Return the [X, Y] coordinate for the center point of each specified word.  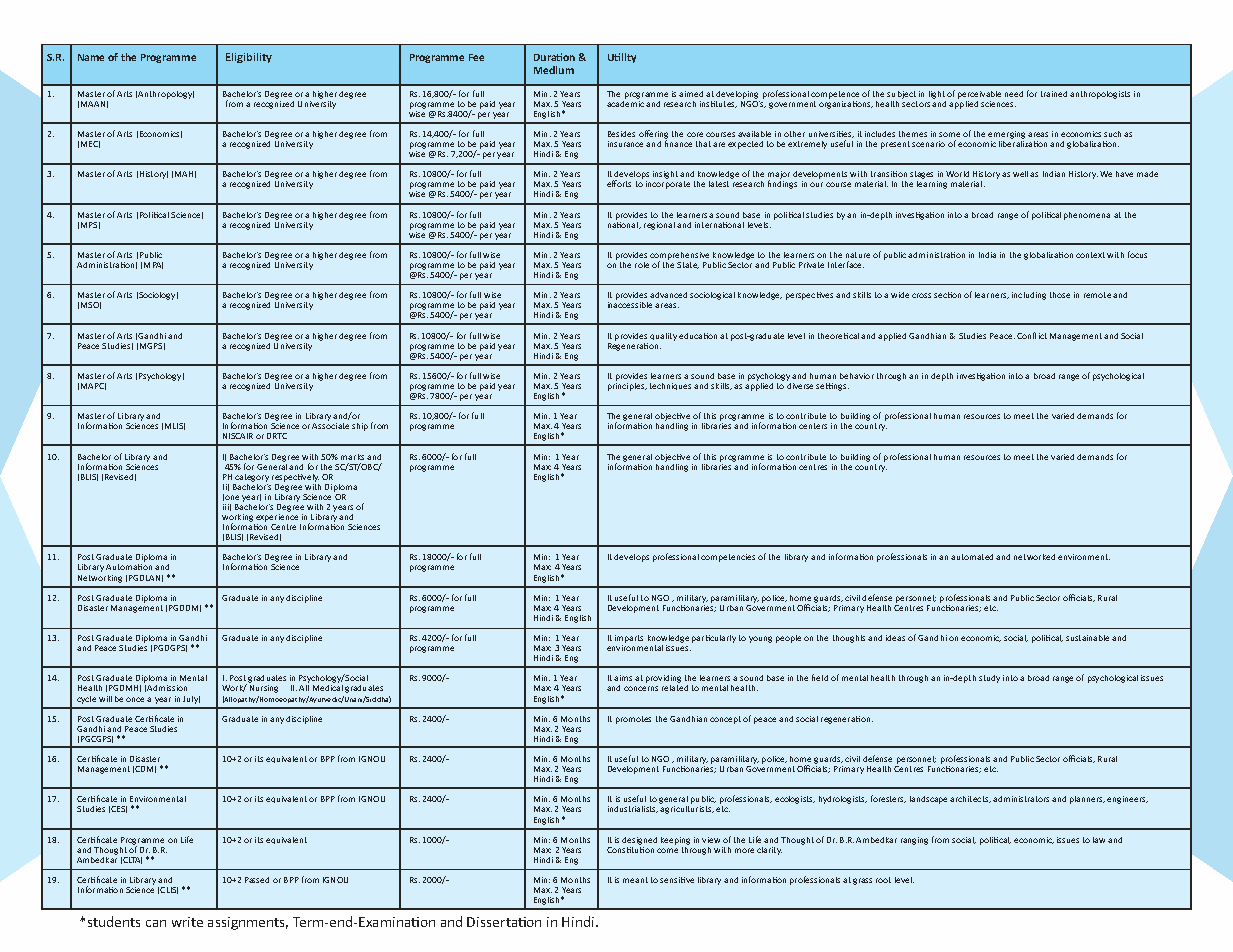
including [1029, 296]
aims [623, 678]
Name [91, 57]
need [1014, 94]
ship [360, 427]
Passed [257, 880]
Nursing [264, 689]
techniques [670, 386]
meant [635, 880]
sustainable [1087, 638]
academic [625, 102]
